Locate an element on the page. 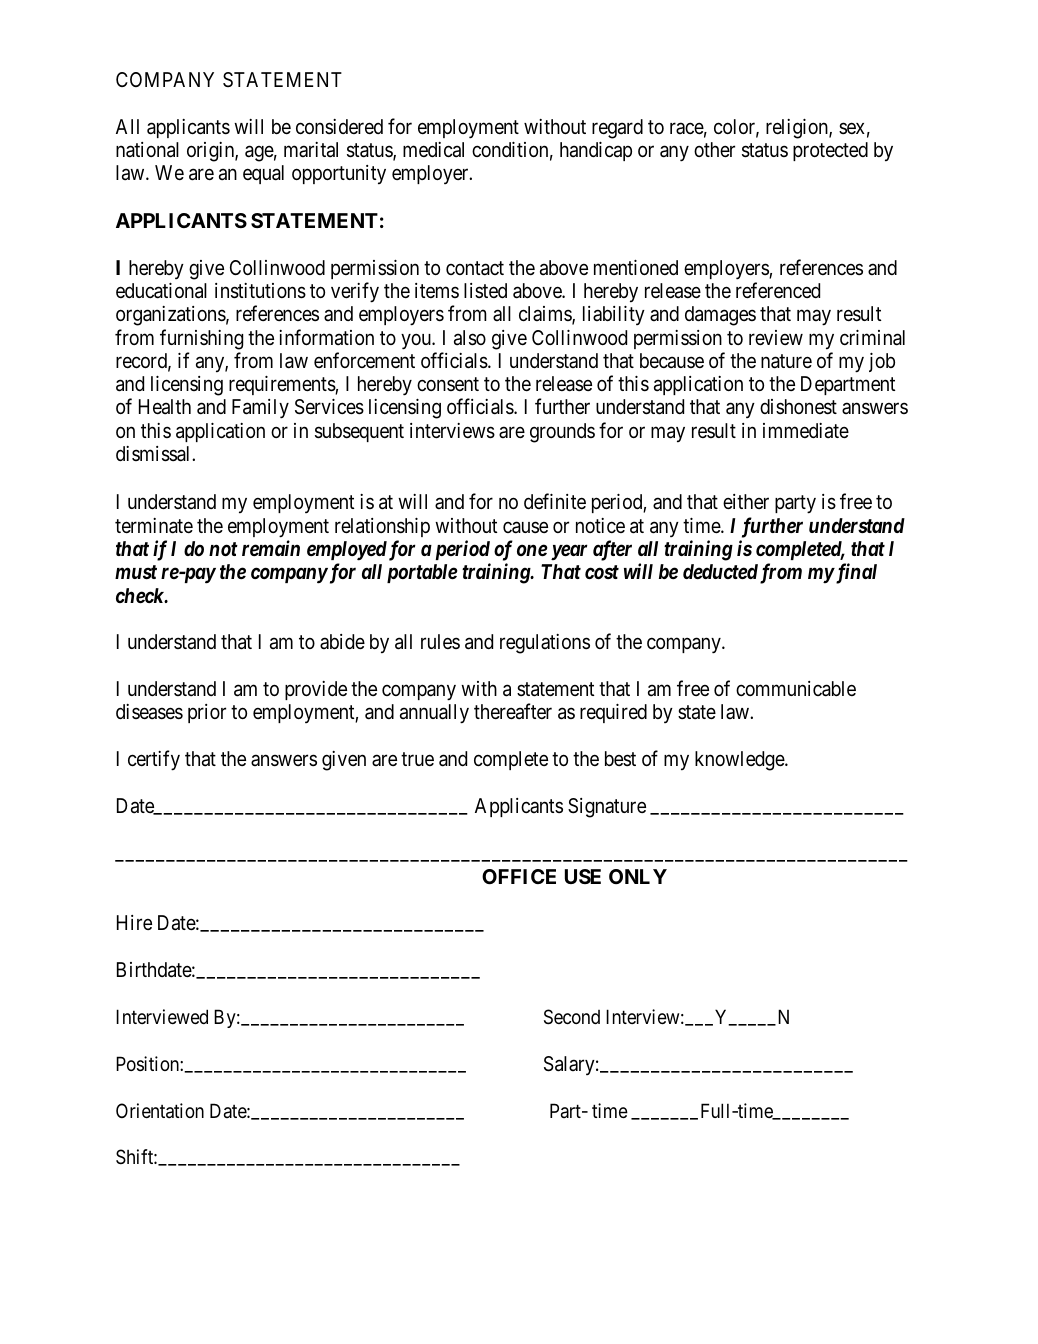  protected is located at coordinates (830, 151).
